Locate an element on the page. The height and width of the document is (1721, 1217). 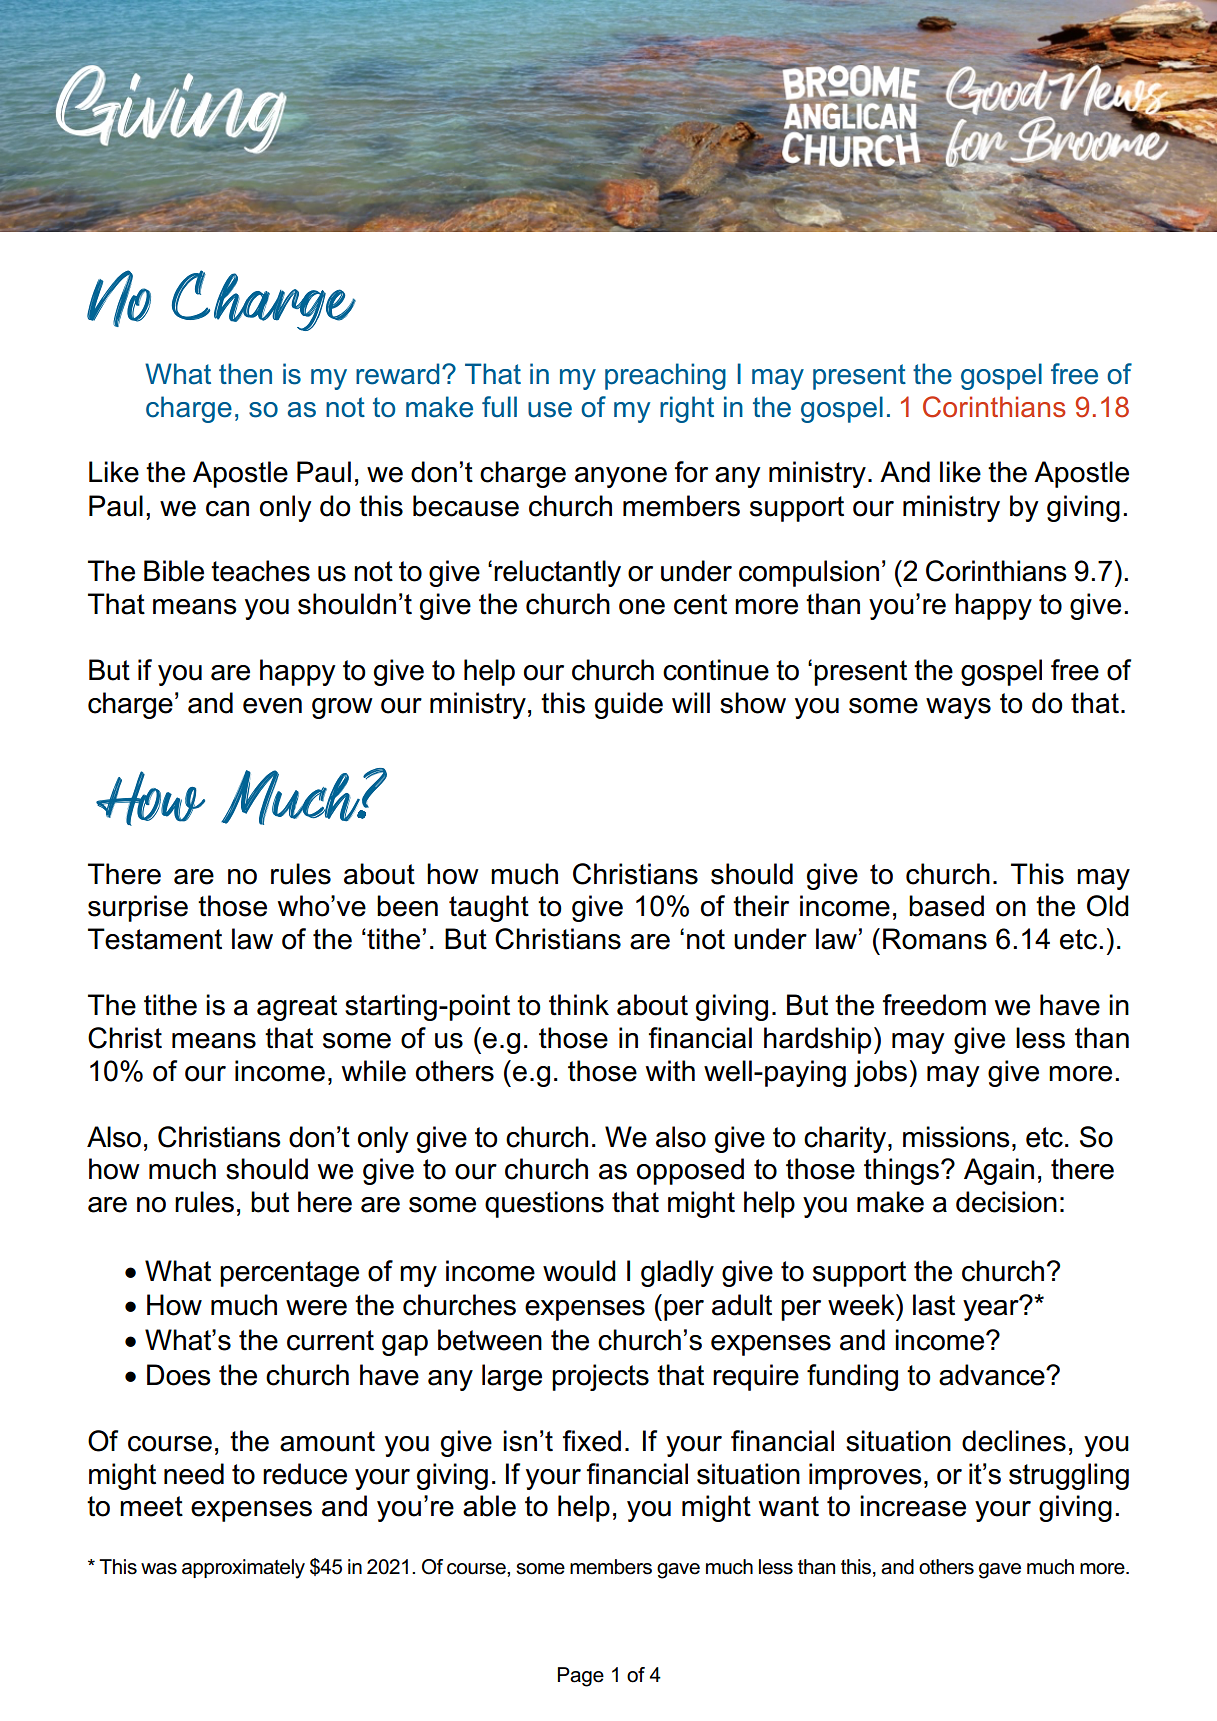
think is located at coordinates (579, 1005).
